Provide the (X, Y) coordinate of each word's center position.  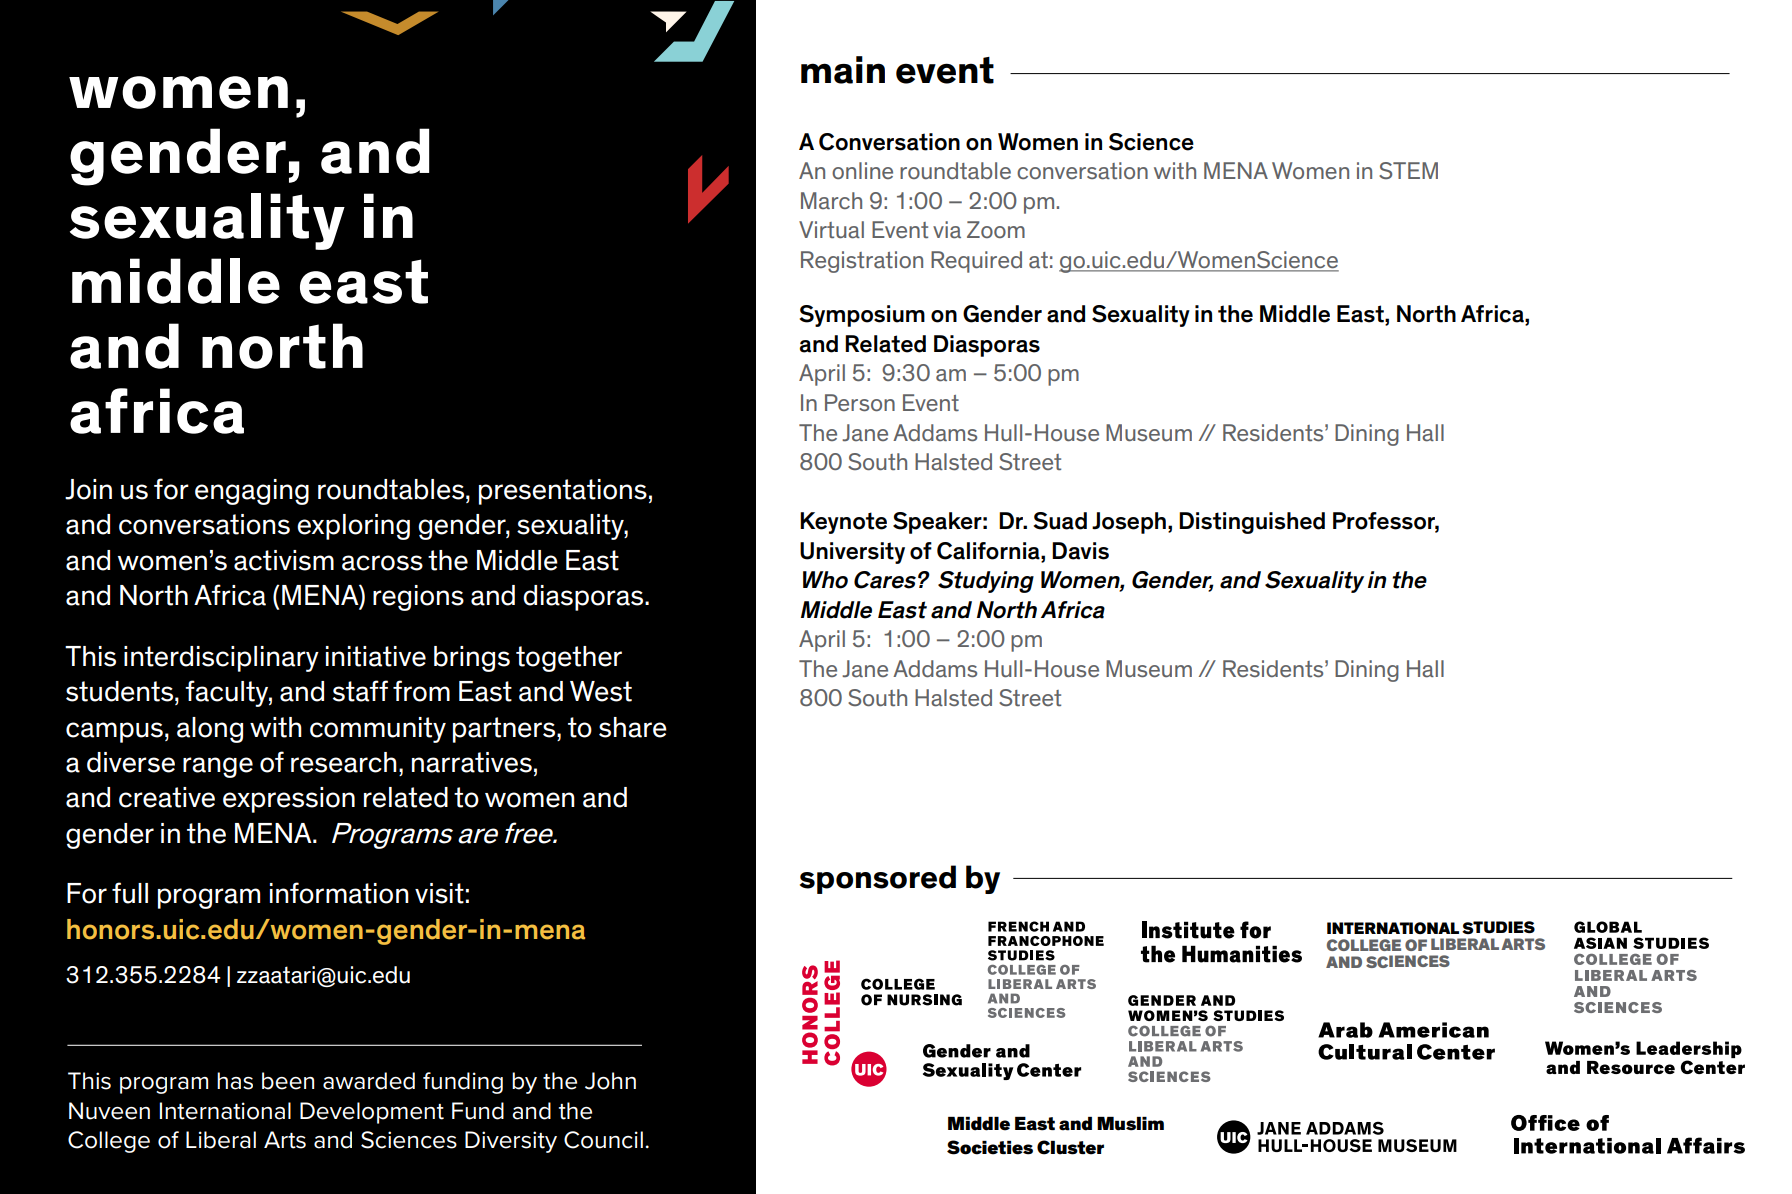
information (339, 893)
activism (284, 560)
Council (603, 1140)
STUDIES (1498, 927)
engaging (252, 492)
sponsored (878, 879)
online (862, 170)
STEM (1408, 170)
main (843, 70)
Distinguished (1252, 523)
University (852, 553)
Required (976, 262)
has (235, 1081)
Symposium (862, 316)
